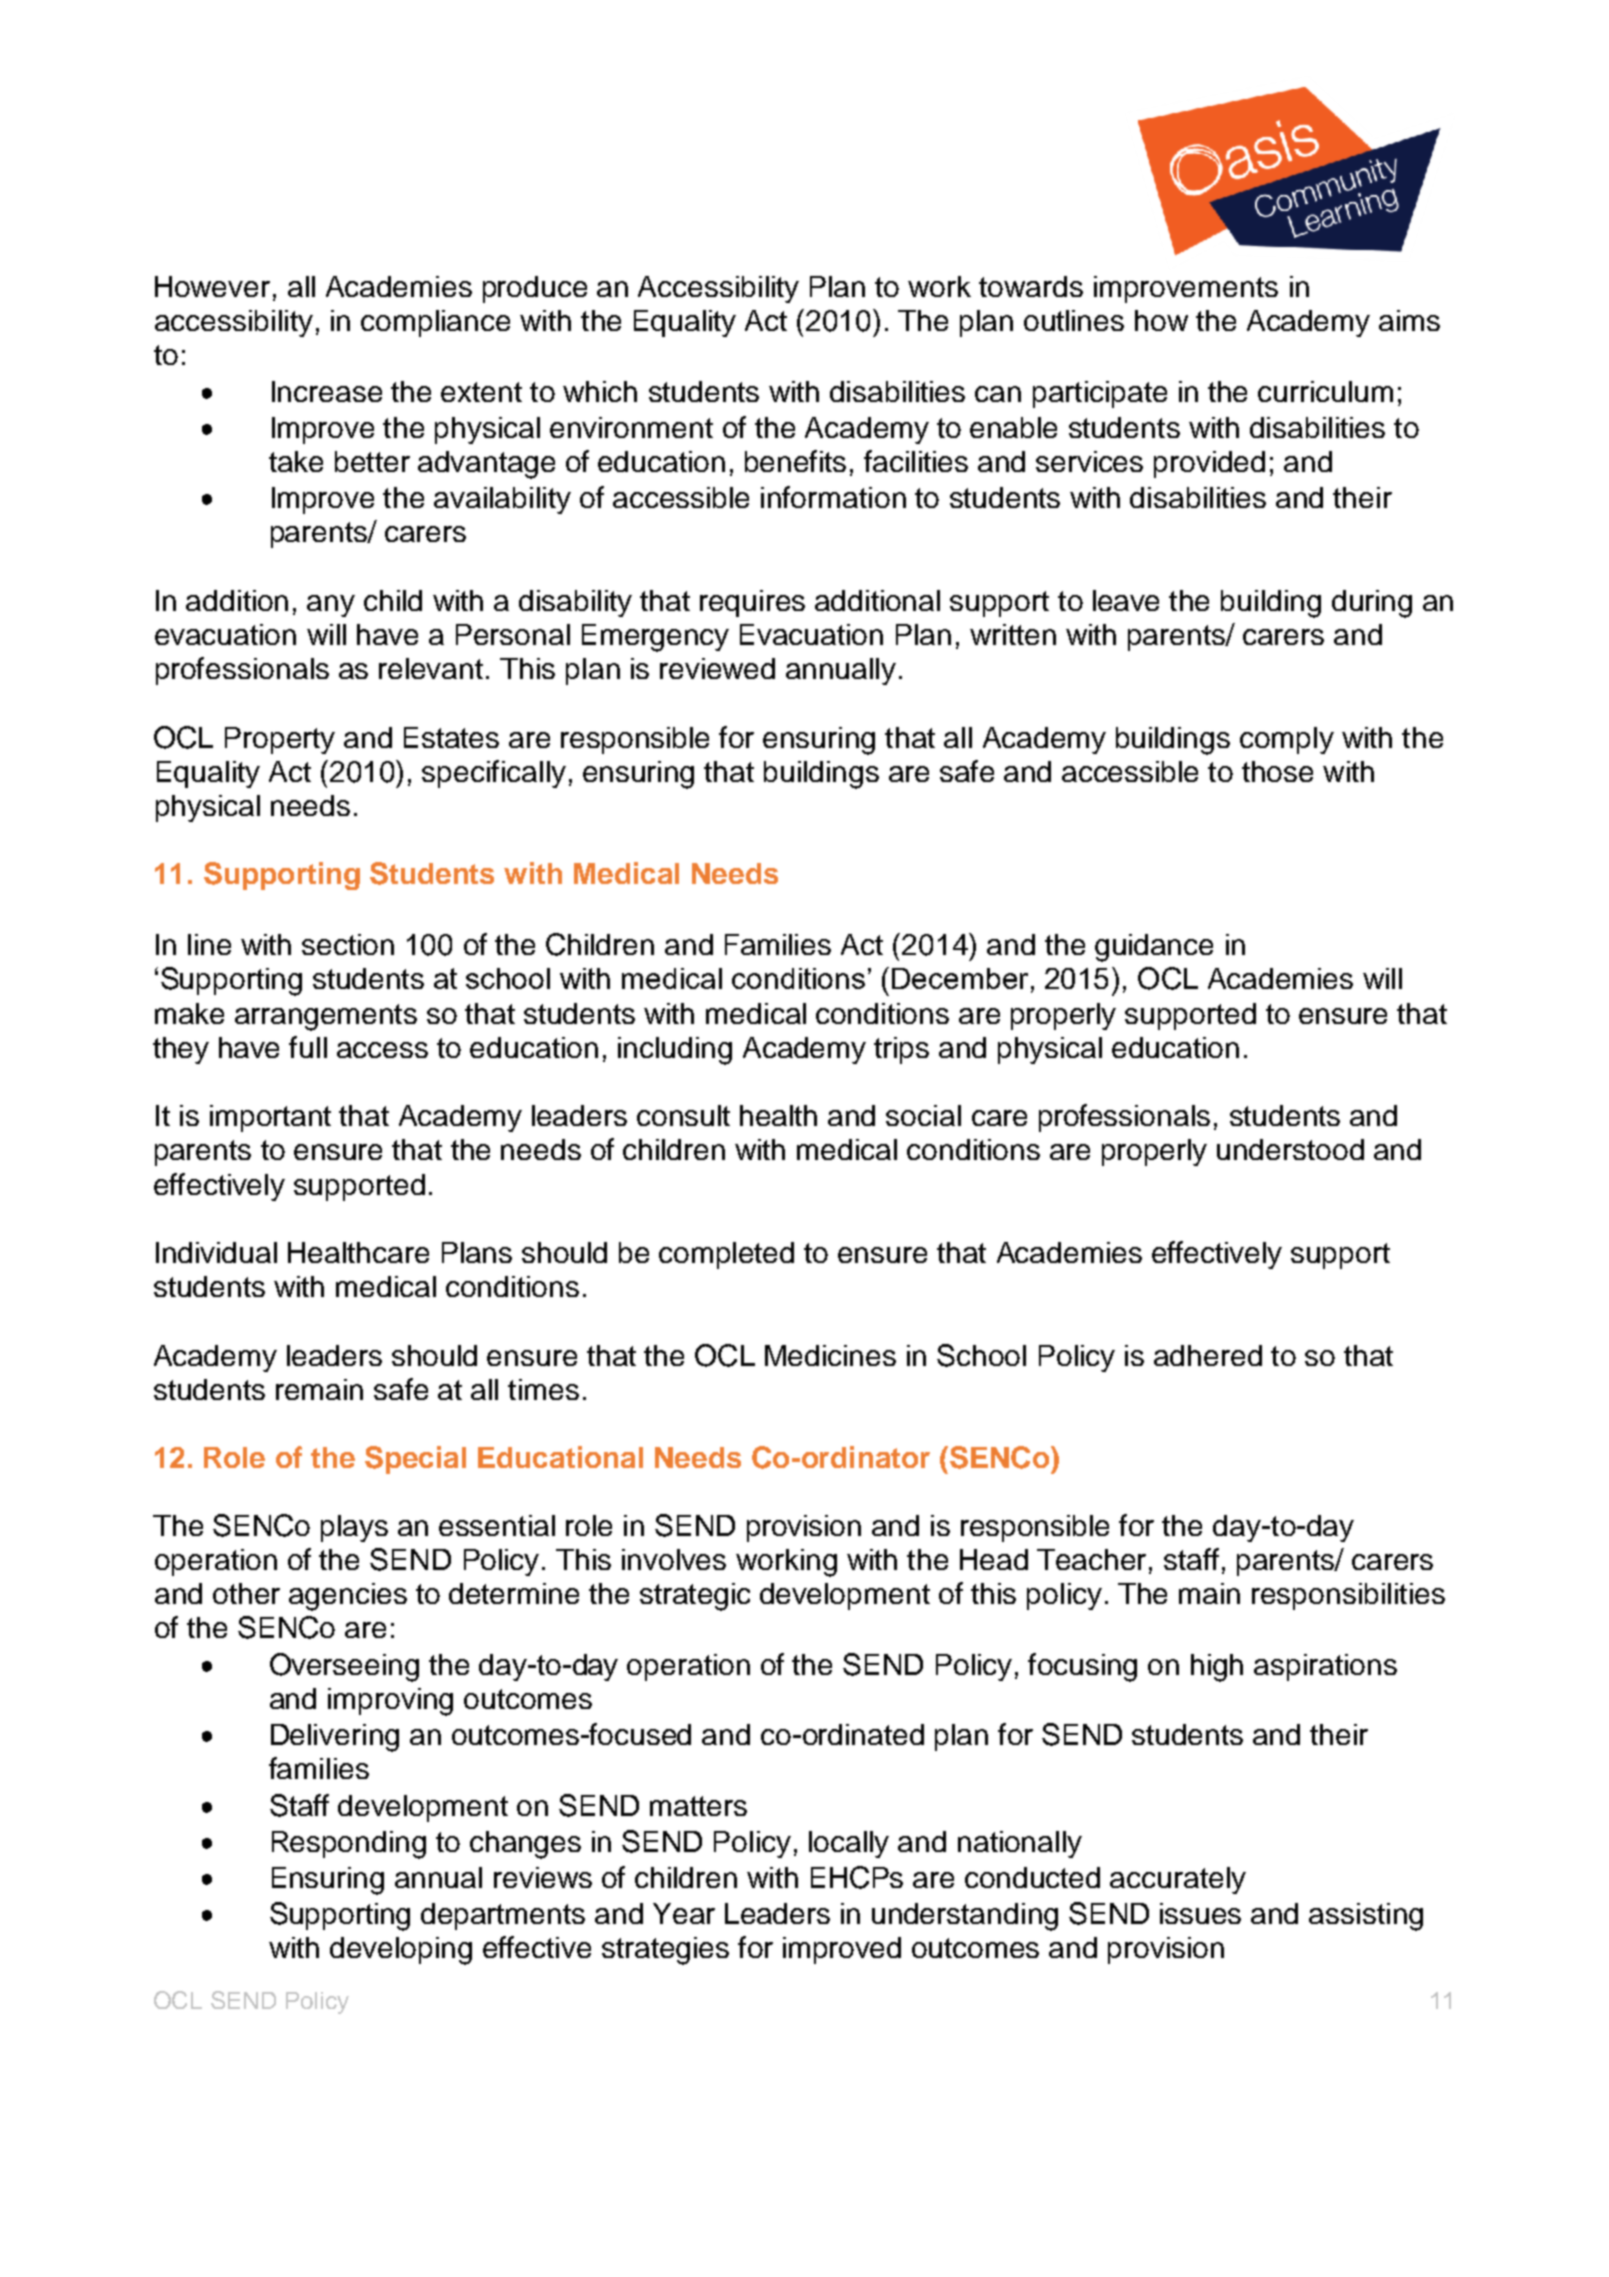  What do you see at coordinates (1200, 1913) in the screenshot?
I see `issues` at bounding box center [1200, 1913].
